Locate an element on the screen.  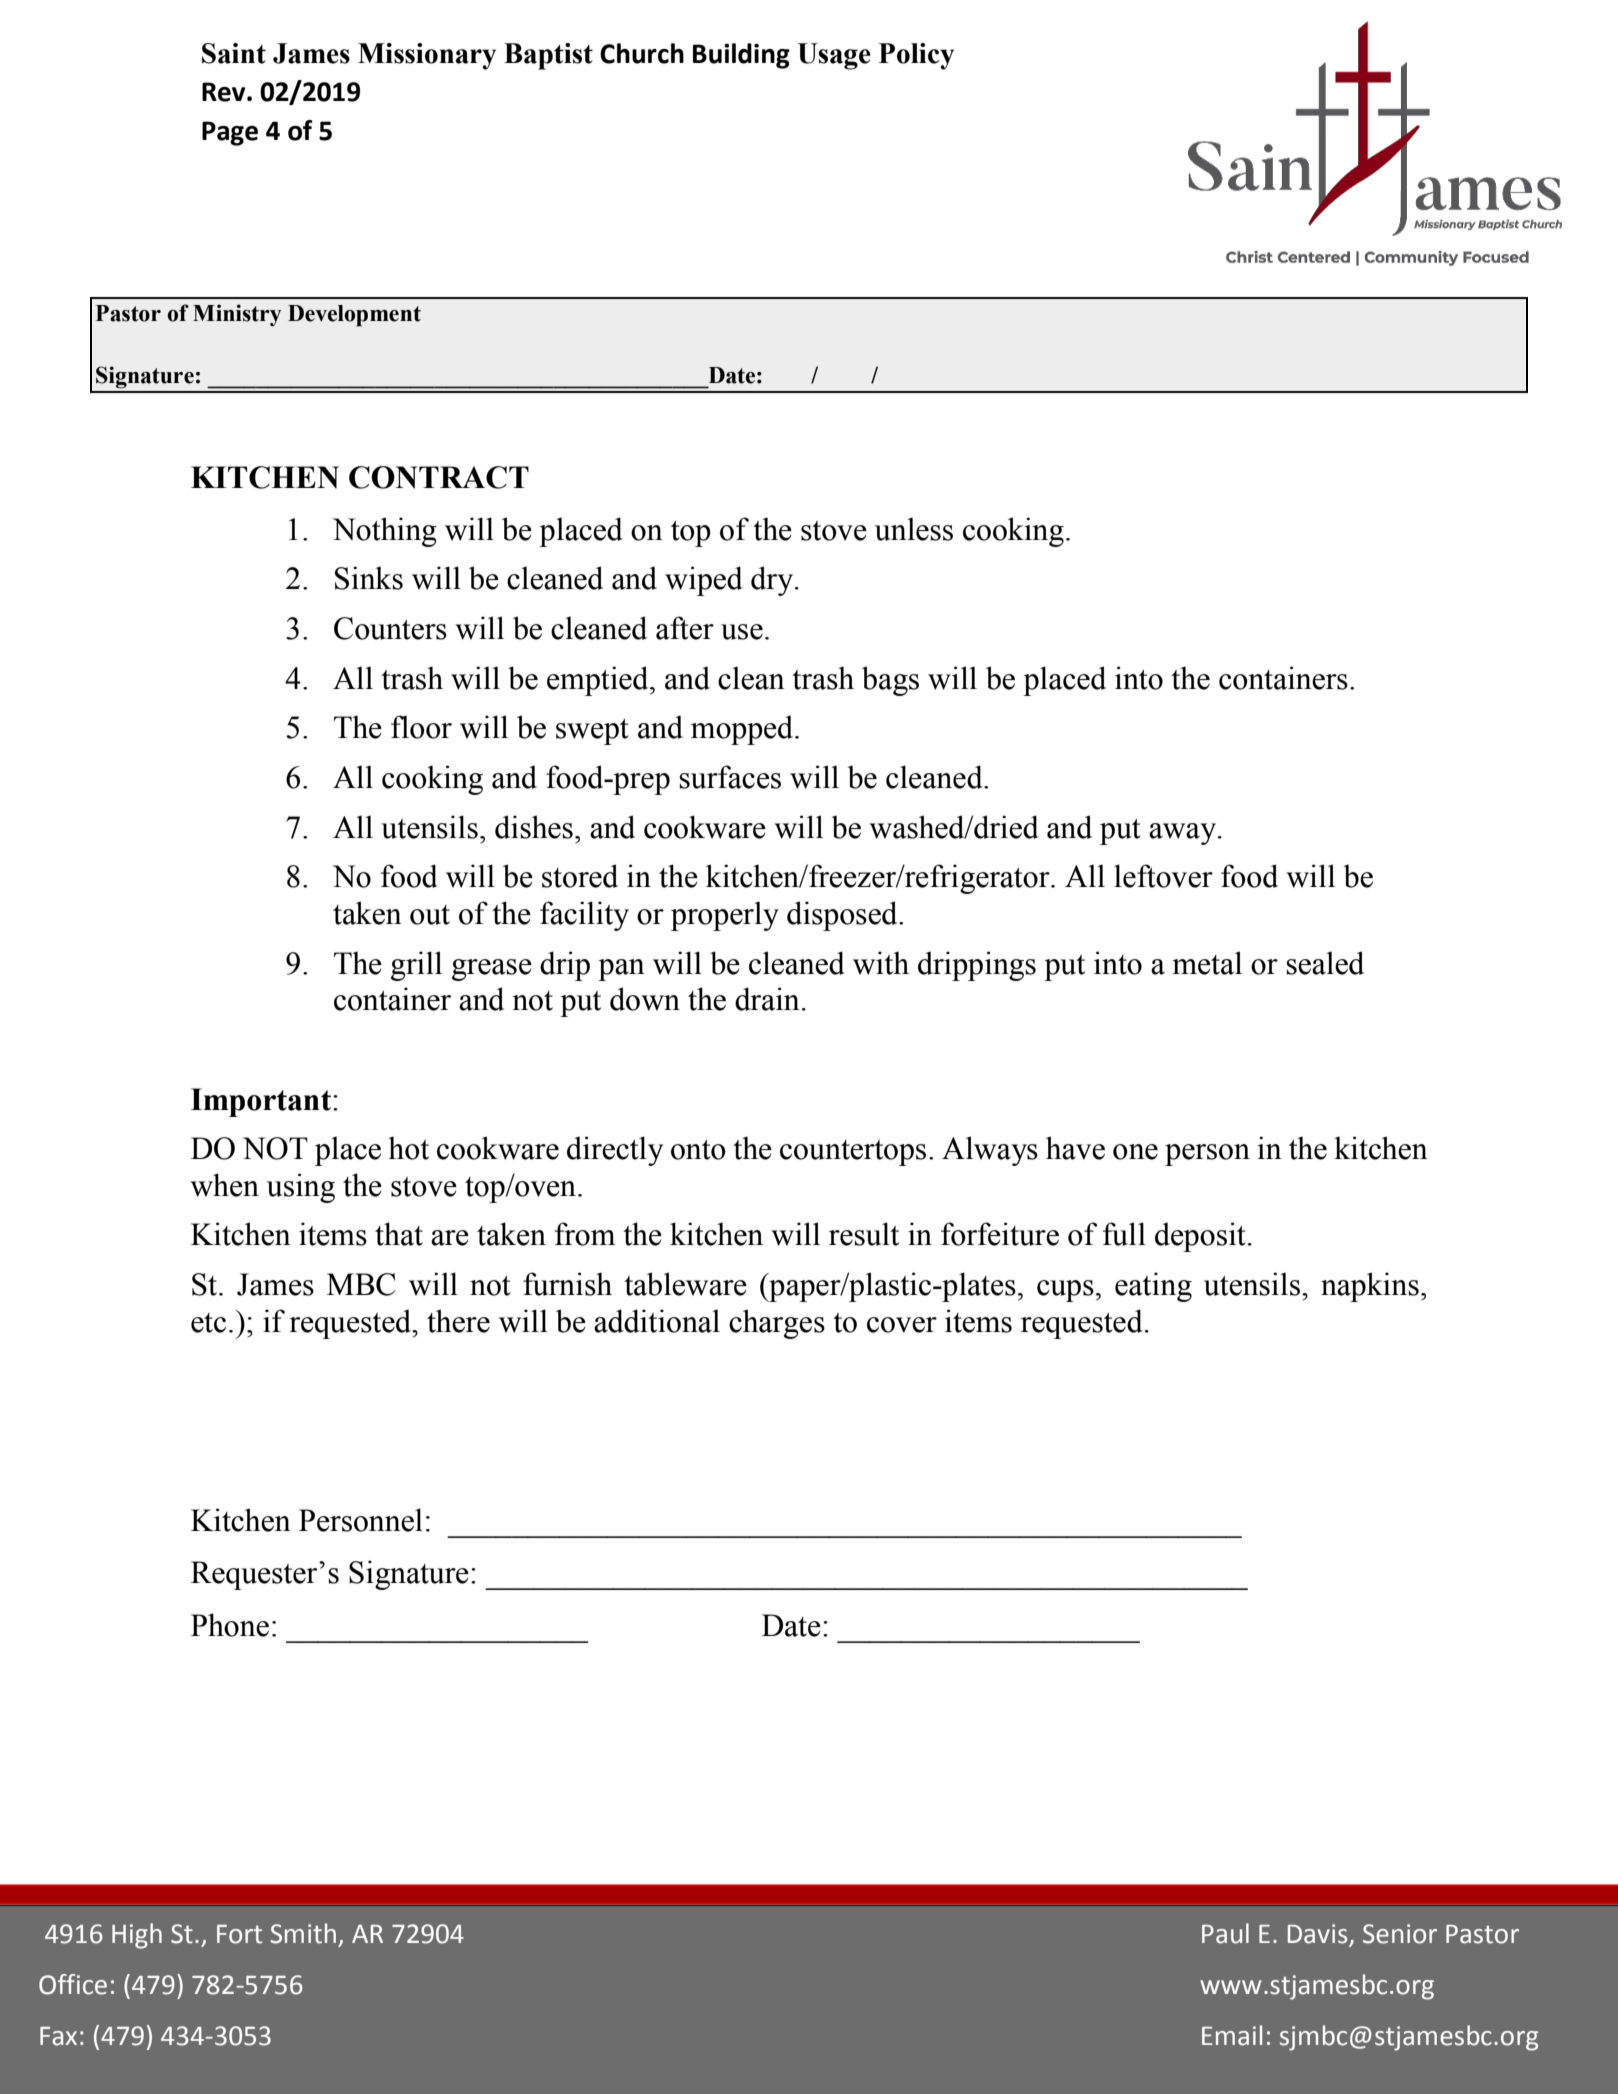
mopped is located at coordinates (743, 730).
